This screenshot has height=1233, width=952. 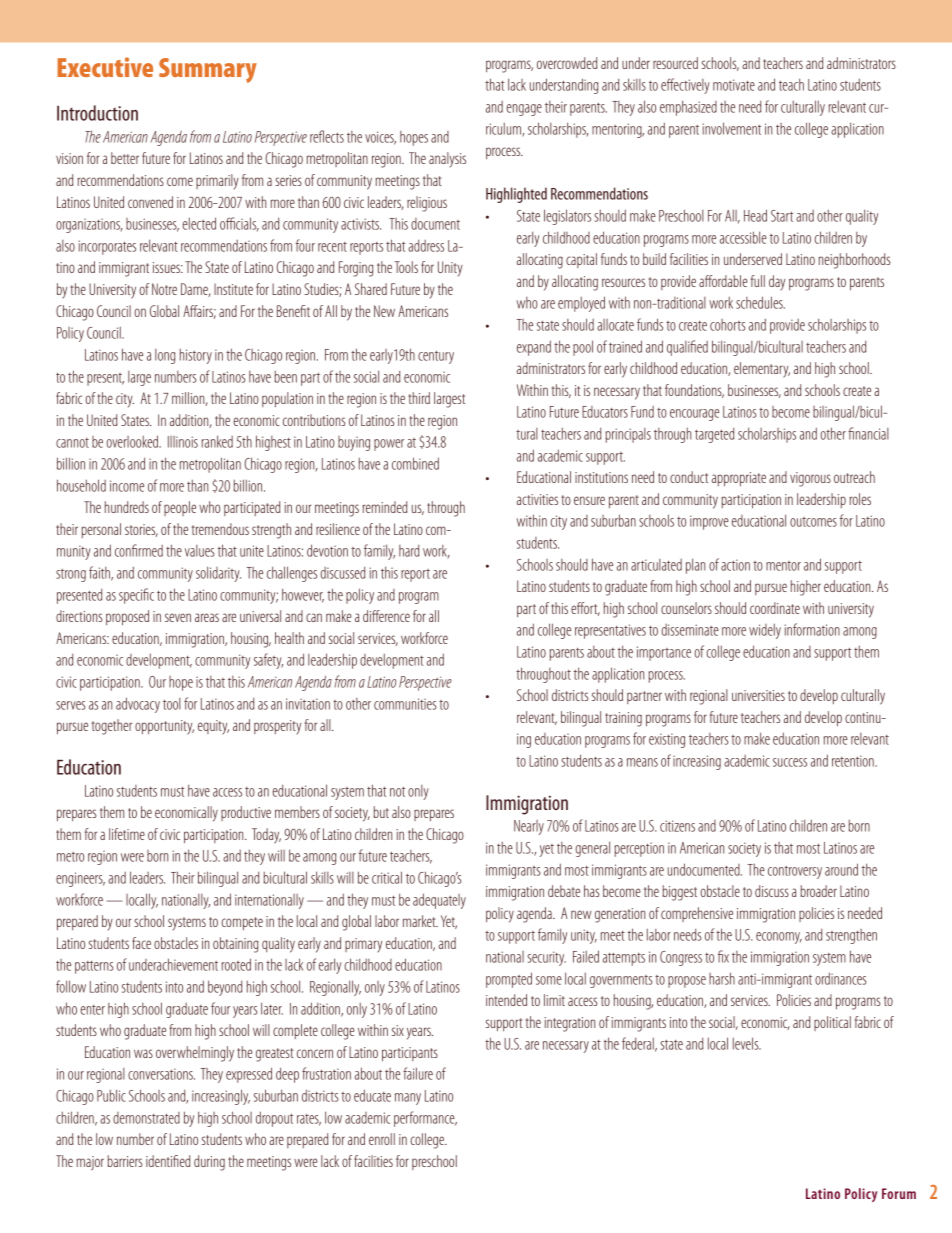 What do you see at coordinates (127, 834) in the screenshot?
I see `lifetime` at bounding box center [127, 834].
